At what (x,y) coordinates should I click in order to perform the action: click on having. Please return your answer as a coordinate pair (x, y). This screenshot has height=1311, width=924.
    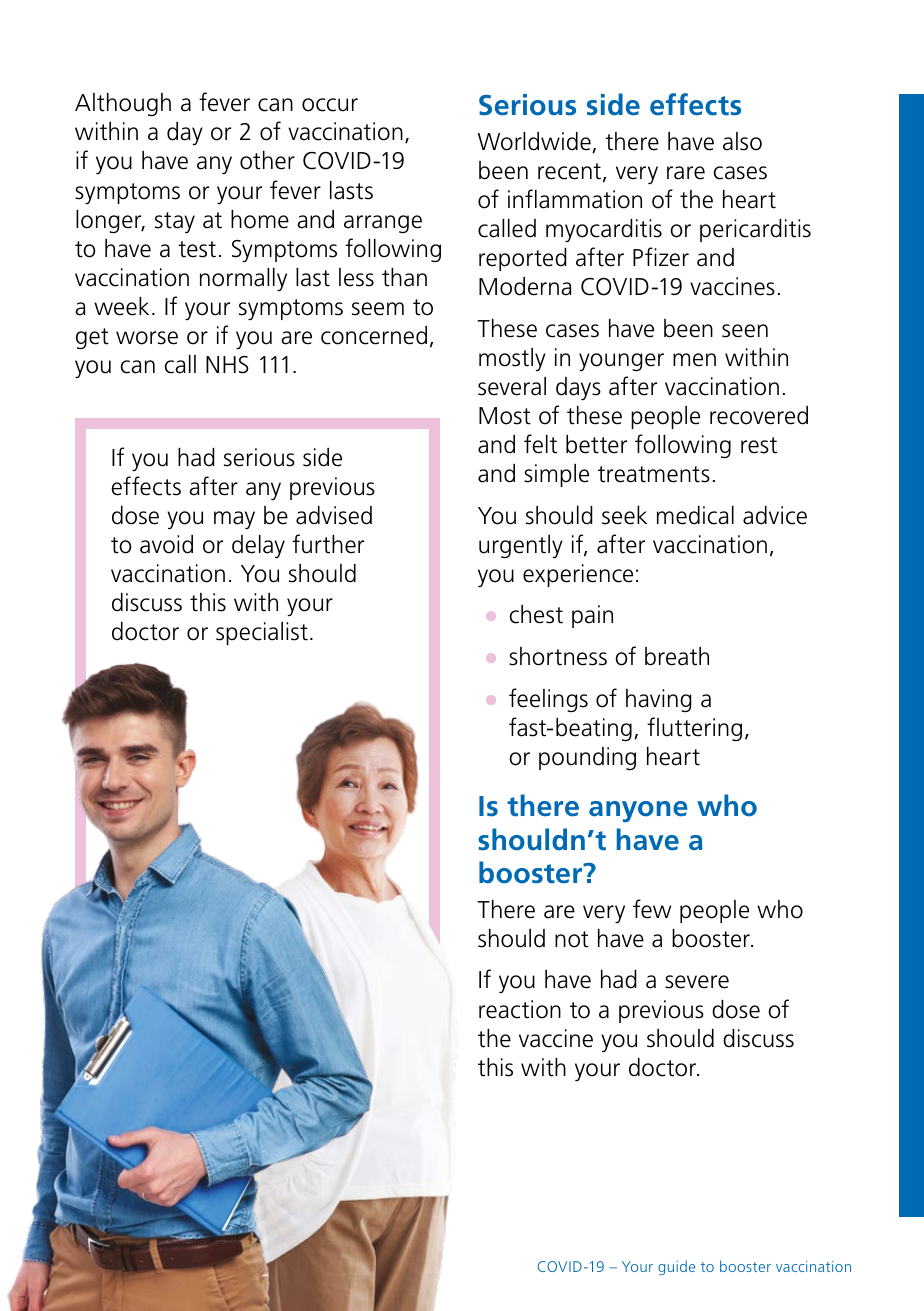
    Looking at the image, I should click on (659, 701).
